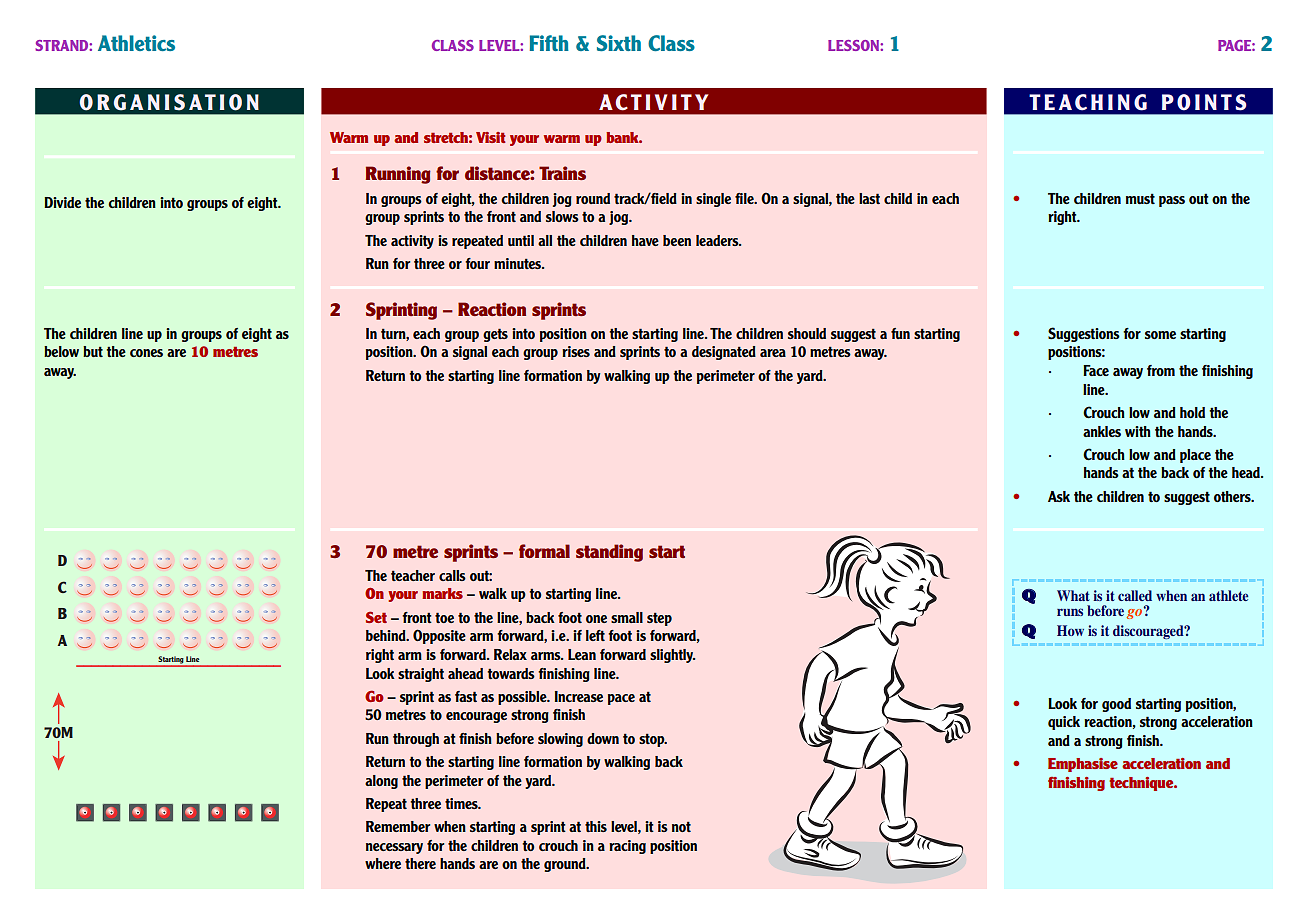  Describe the element at coordinates (1073, 595) in the screenshot. I see `What` at that location.
